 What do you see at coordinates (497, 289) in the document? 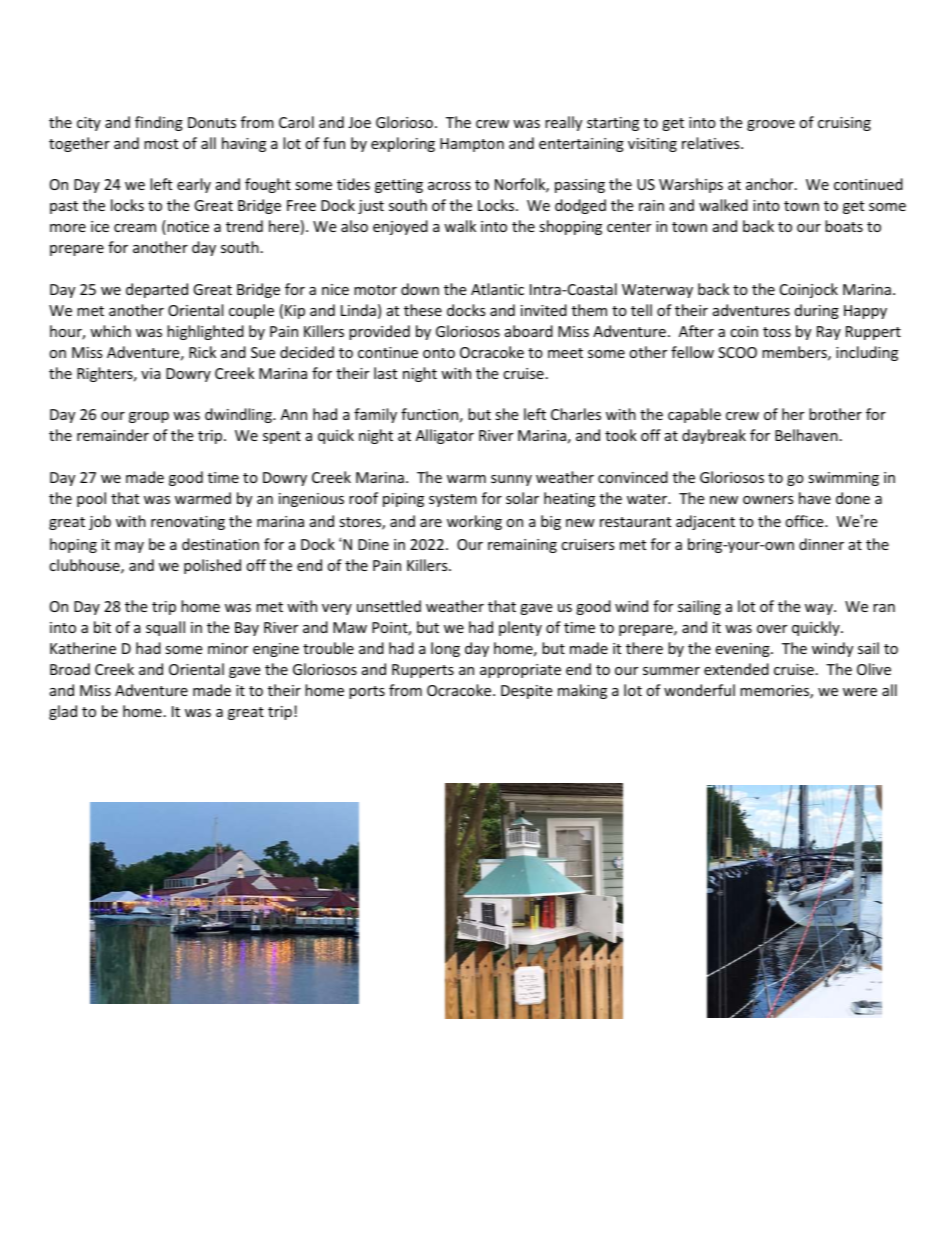
I see `Atlantic` at bounding box center [497, 289].
